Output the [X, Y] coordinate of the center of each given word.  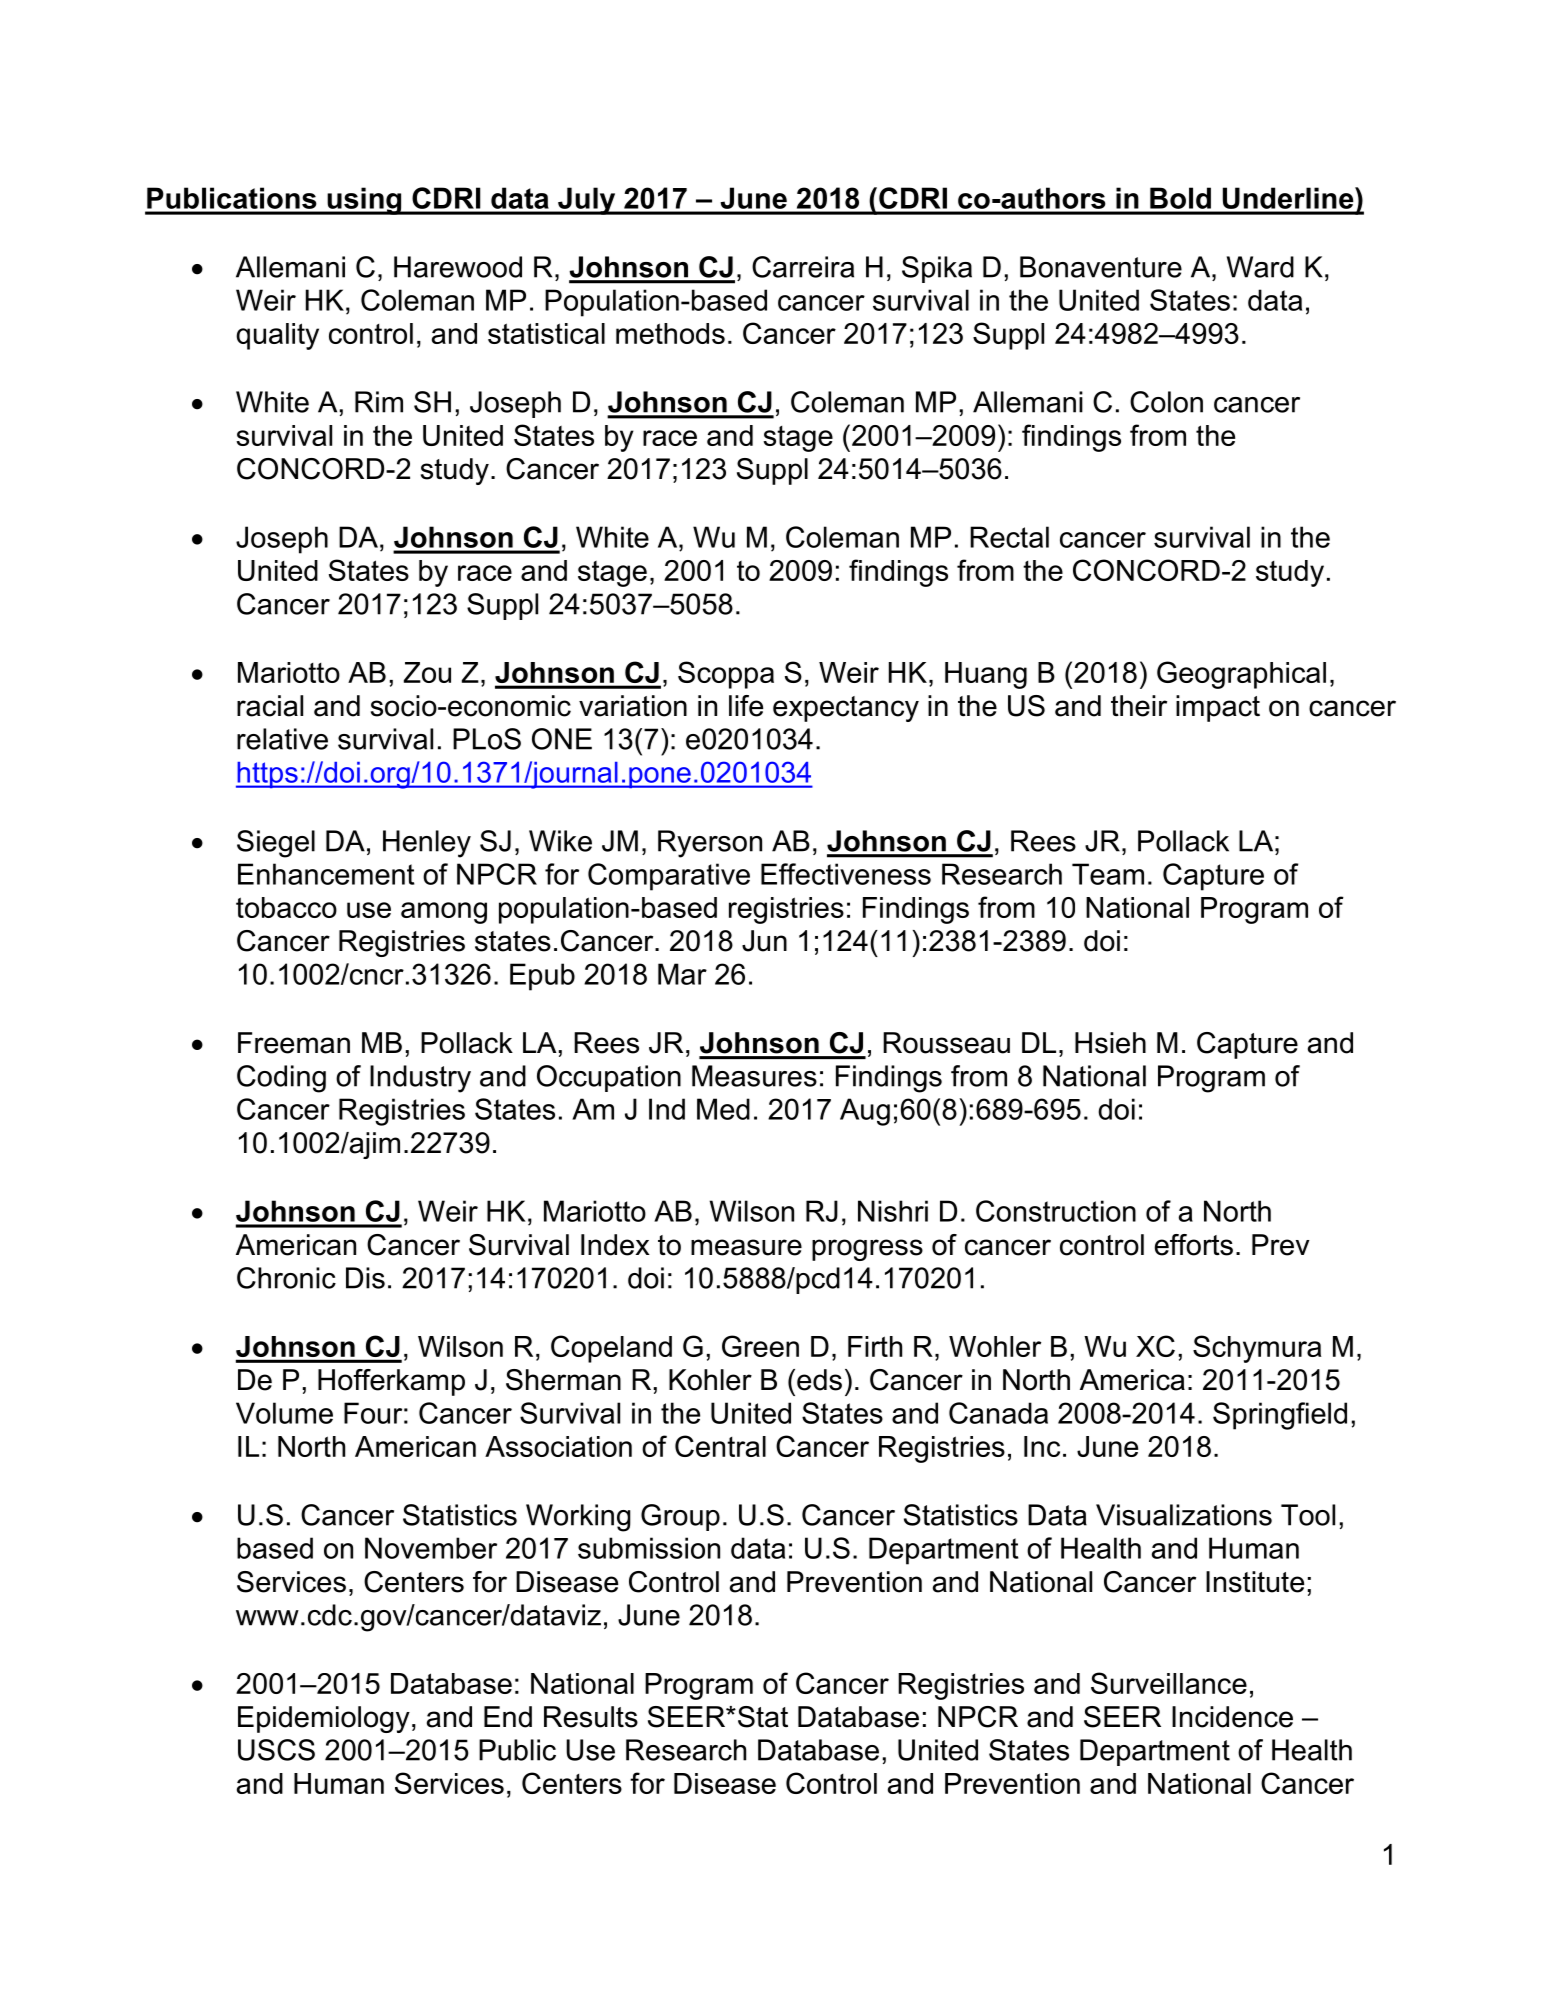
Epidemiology [324, 1719]
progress [867, 1250]
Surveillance [1169, 1683]
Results [591, 1717]
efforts [1194, 1245]
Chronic [286, 1278]
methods [670, 333]
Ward [1260, 267]
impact [1218, 708]
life [746, 706]
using [364, 201]
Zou [427, 672]
